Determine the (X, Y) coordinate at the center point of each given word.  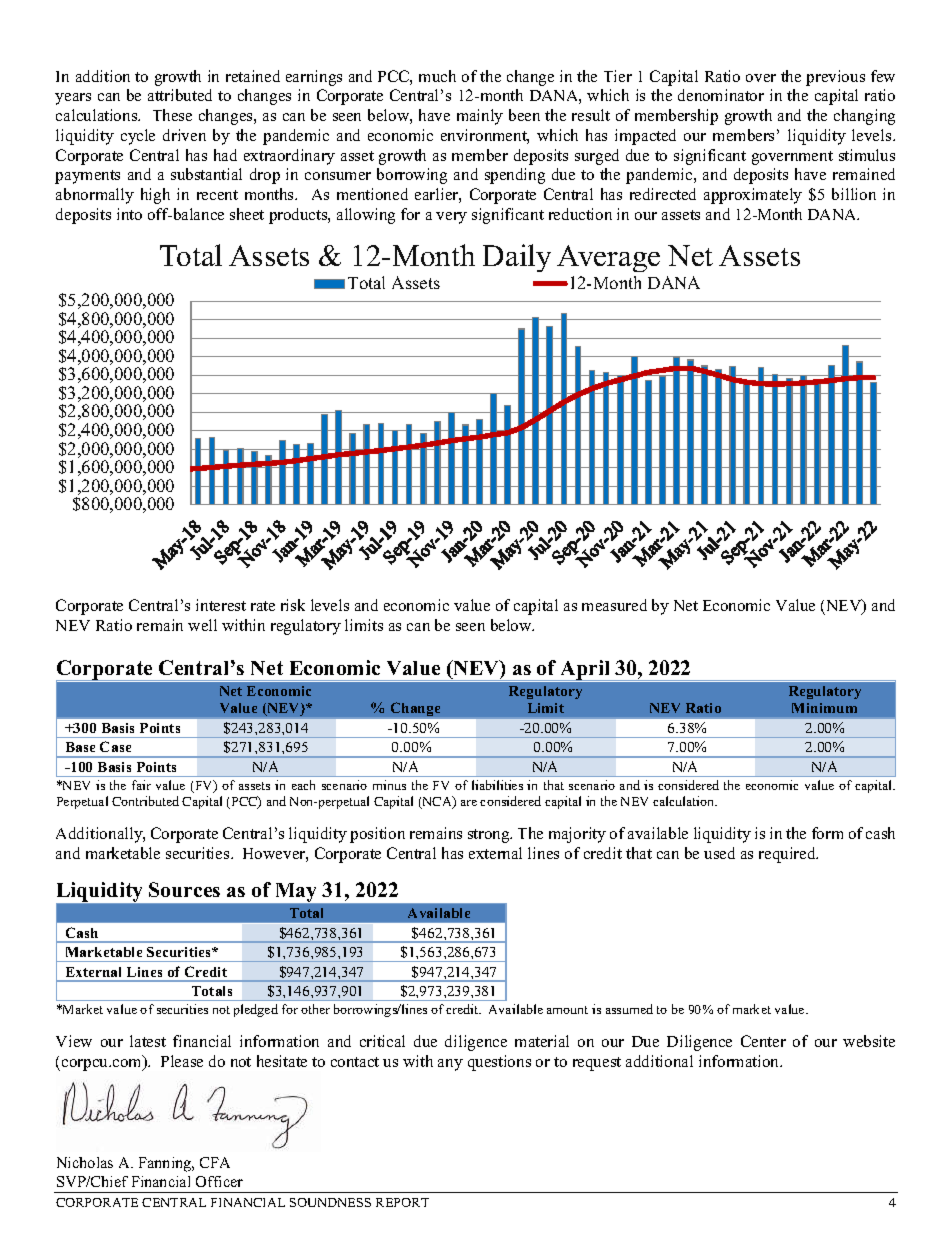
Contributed (145, 801)
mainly (480, 117)
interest (221, 605)
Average (608, 258)
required (788, 855)
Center (763, 1041)
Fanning (166, 1164)
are (469, 803)
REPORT (402, 1202)
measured (614, 605)
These (172, 115)
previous (835, 78)
